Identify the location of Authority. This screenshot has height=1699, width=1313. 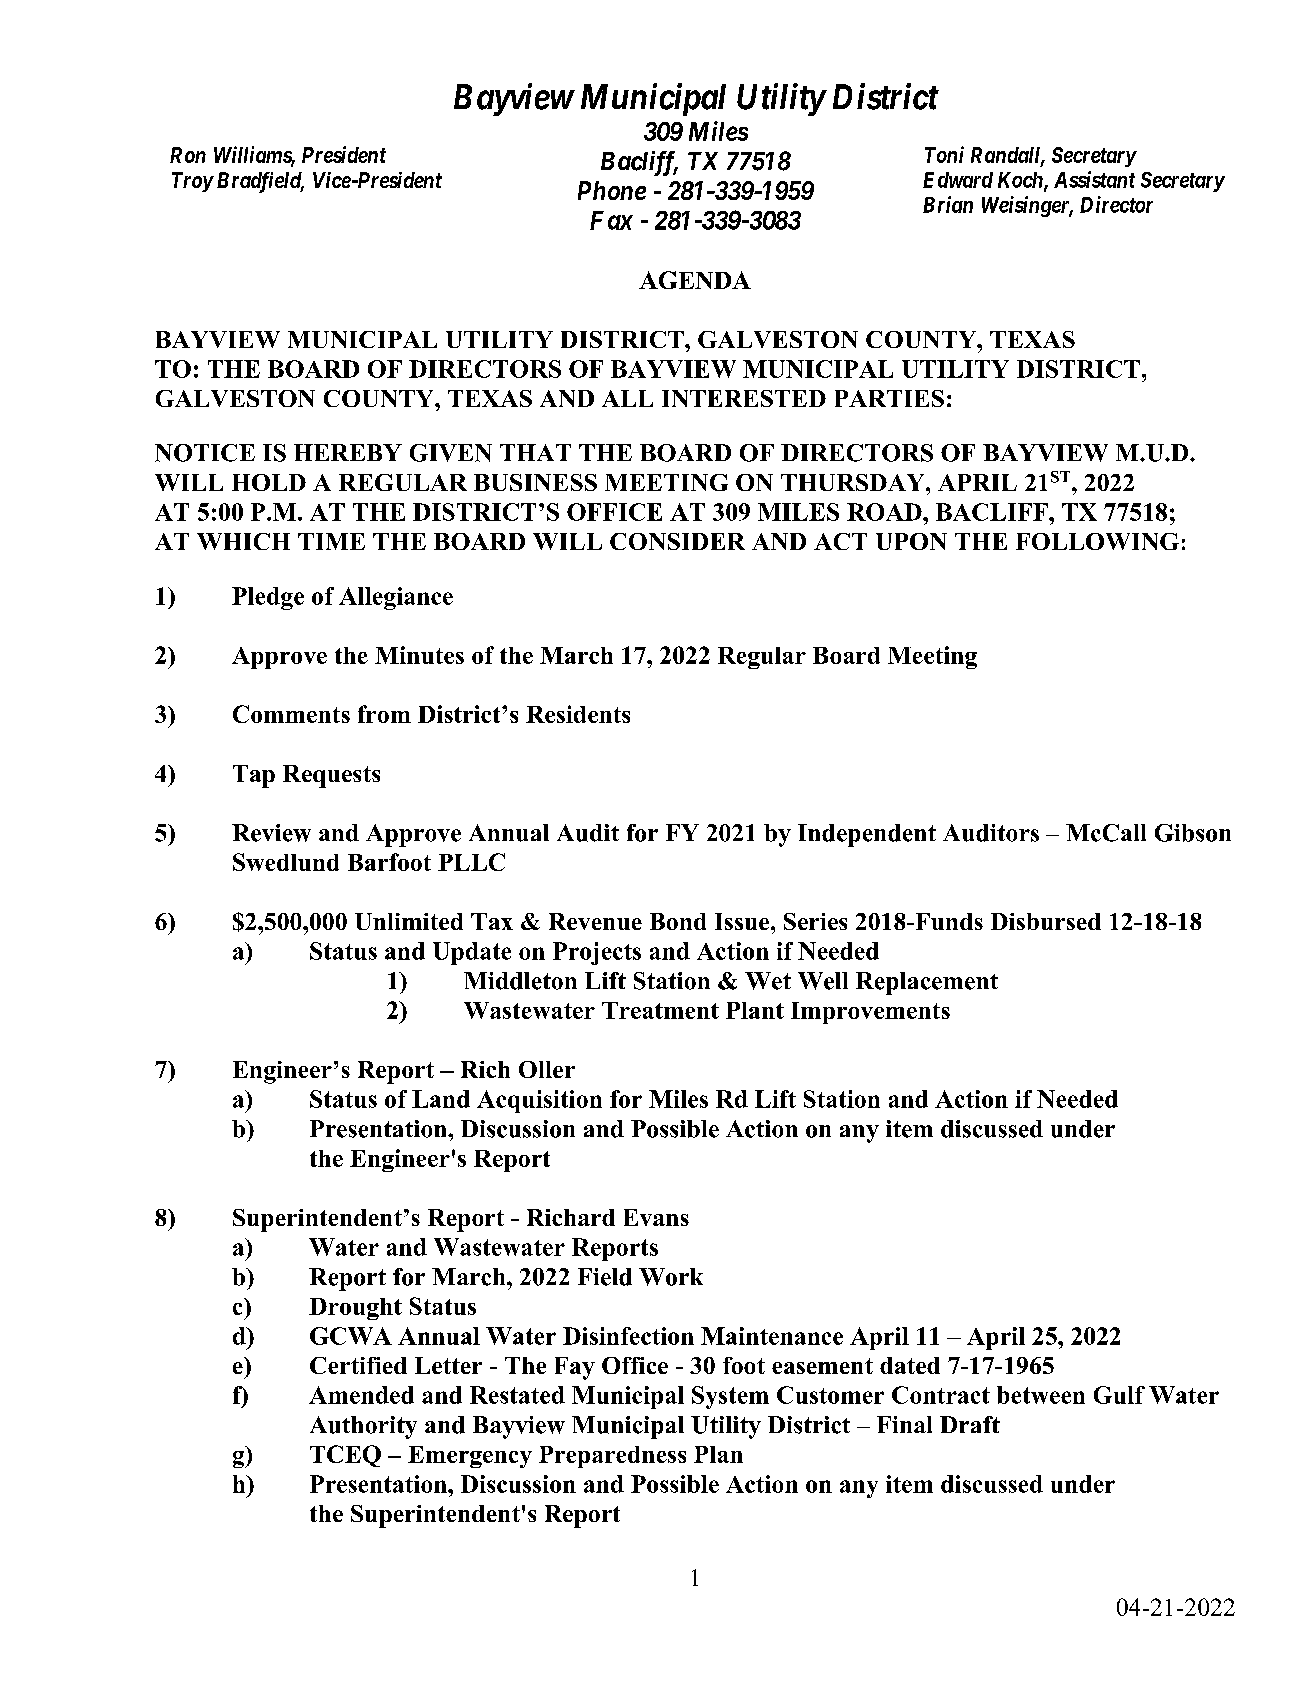
(363, 1427).
